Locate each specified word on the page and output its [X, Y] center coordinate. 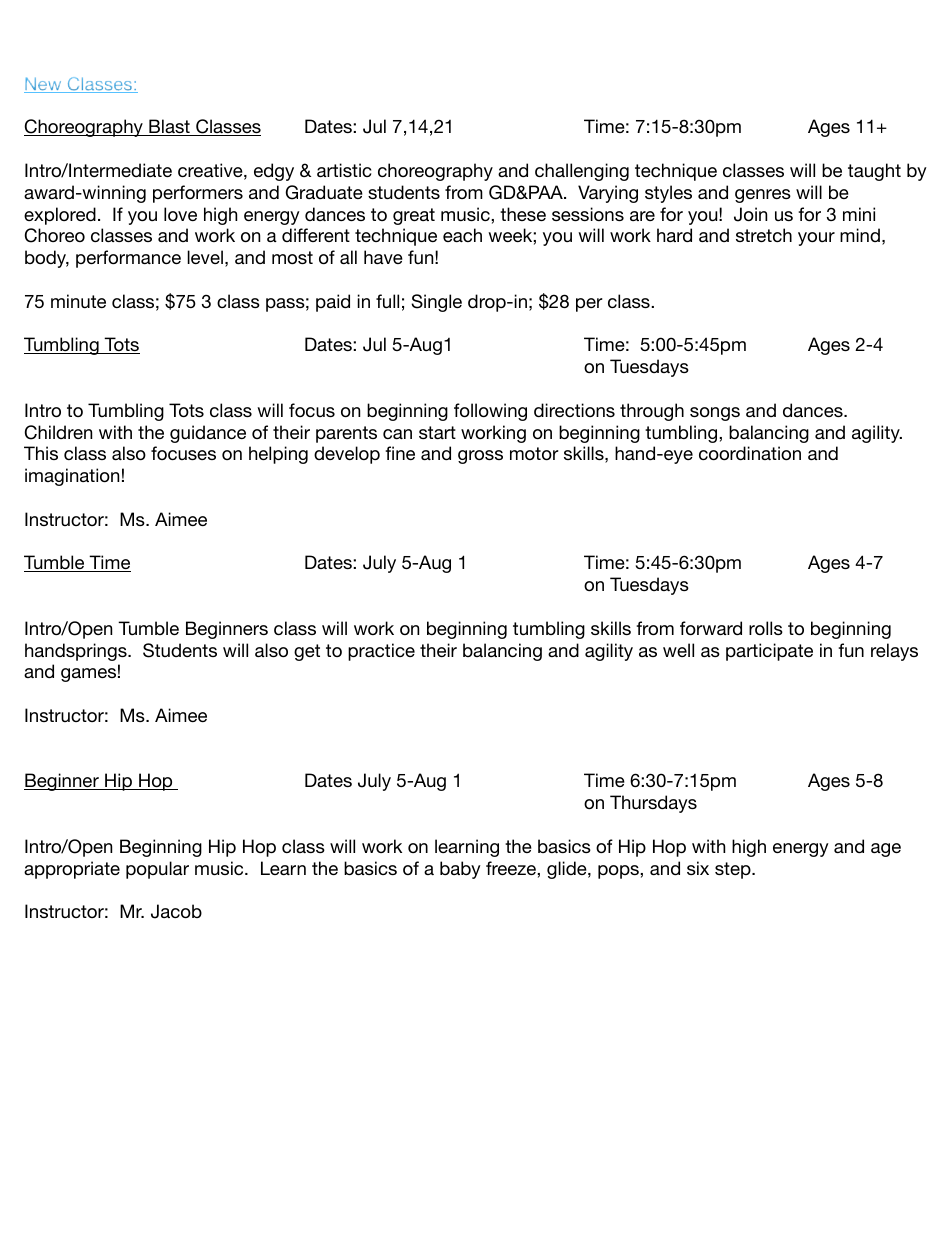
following [490, 412]
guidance [208, 434]
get [307, 652]
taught [874, 172]
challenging [582, 172]
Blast [169, 127]
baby [460, 870]
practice [381, 652]
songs [715, 414]
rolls [766, 628]
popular [157, 870]
